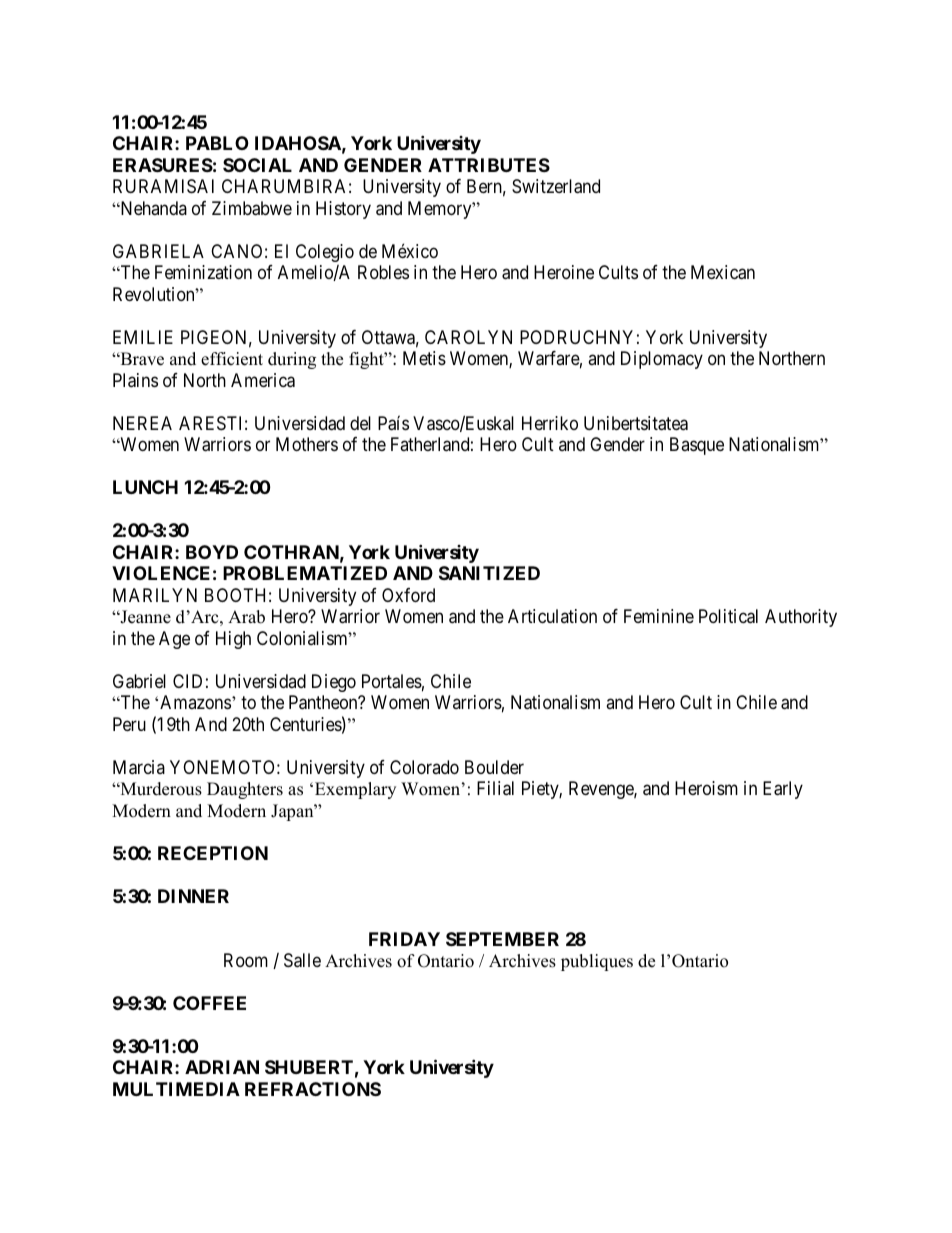 Image resolution: width=952 pixels, height=1233 pixels. Describe the element at coordinates (489, 165) in the screenshot. I see `ATTRIBUTES` at that location.
